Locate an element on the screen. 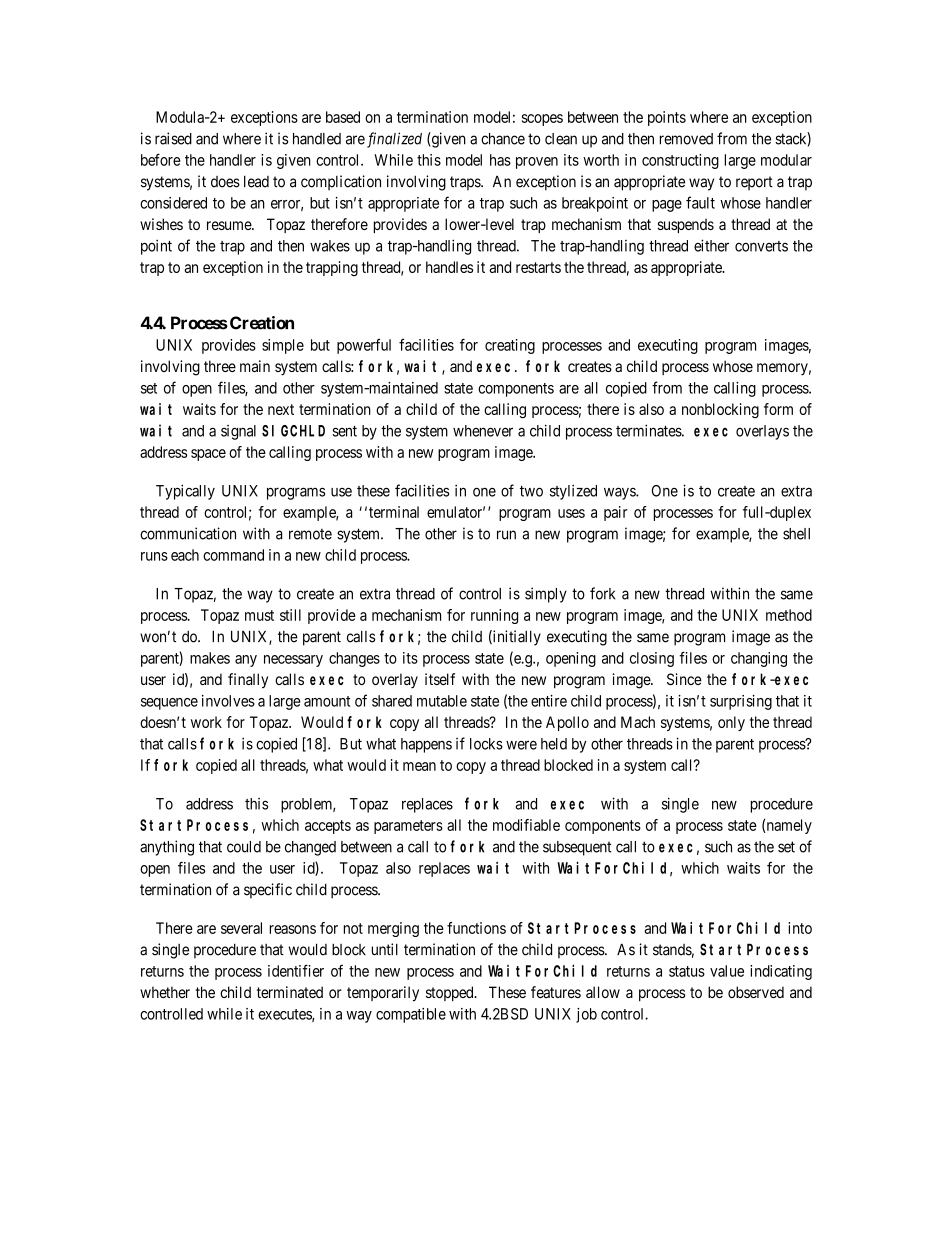  command is located at coordinates (233, 555).
